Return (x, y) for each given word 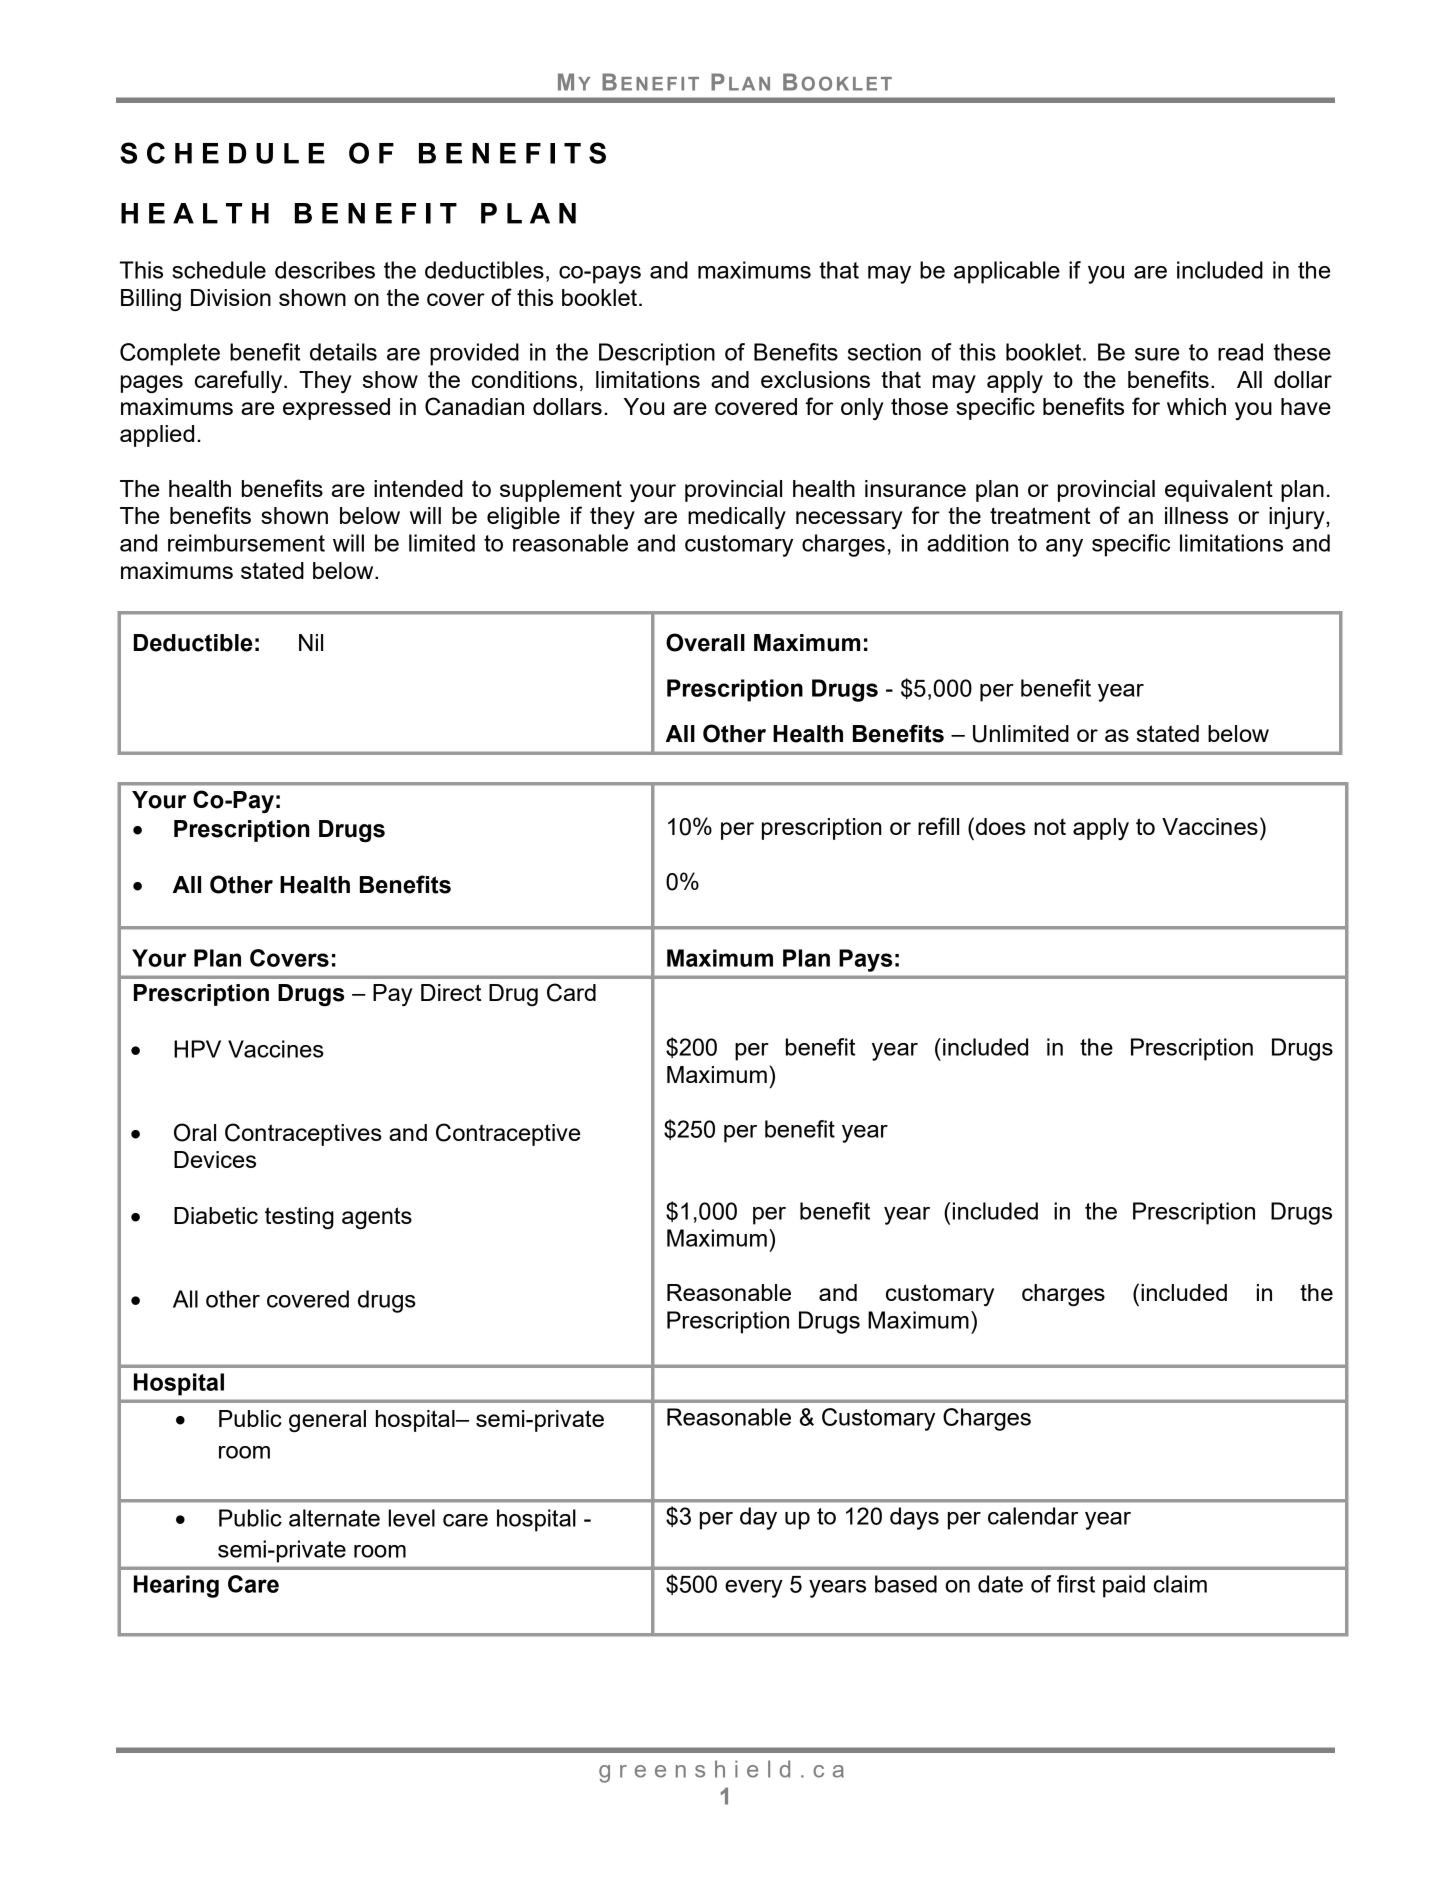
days (914, 1518)
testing (299, 1218)
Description (657, 354)
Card (571, 992)
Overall (705, 642)
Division (231, 297)
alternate (334, 1518)
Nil (311, 642)
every (754, 1589)
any (1064, 548)
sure (1157, 354)
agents (377, 1218)
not (1050, 827)
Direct (451, 992)
